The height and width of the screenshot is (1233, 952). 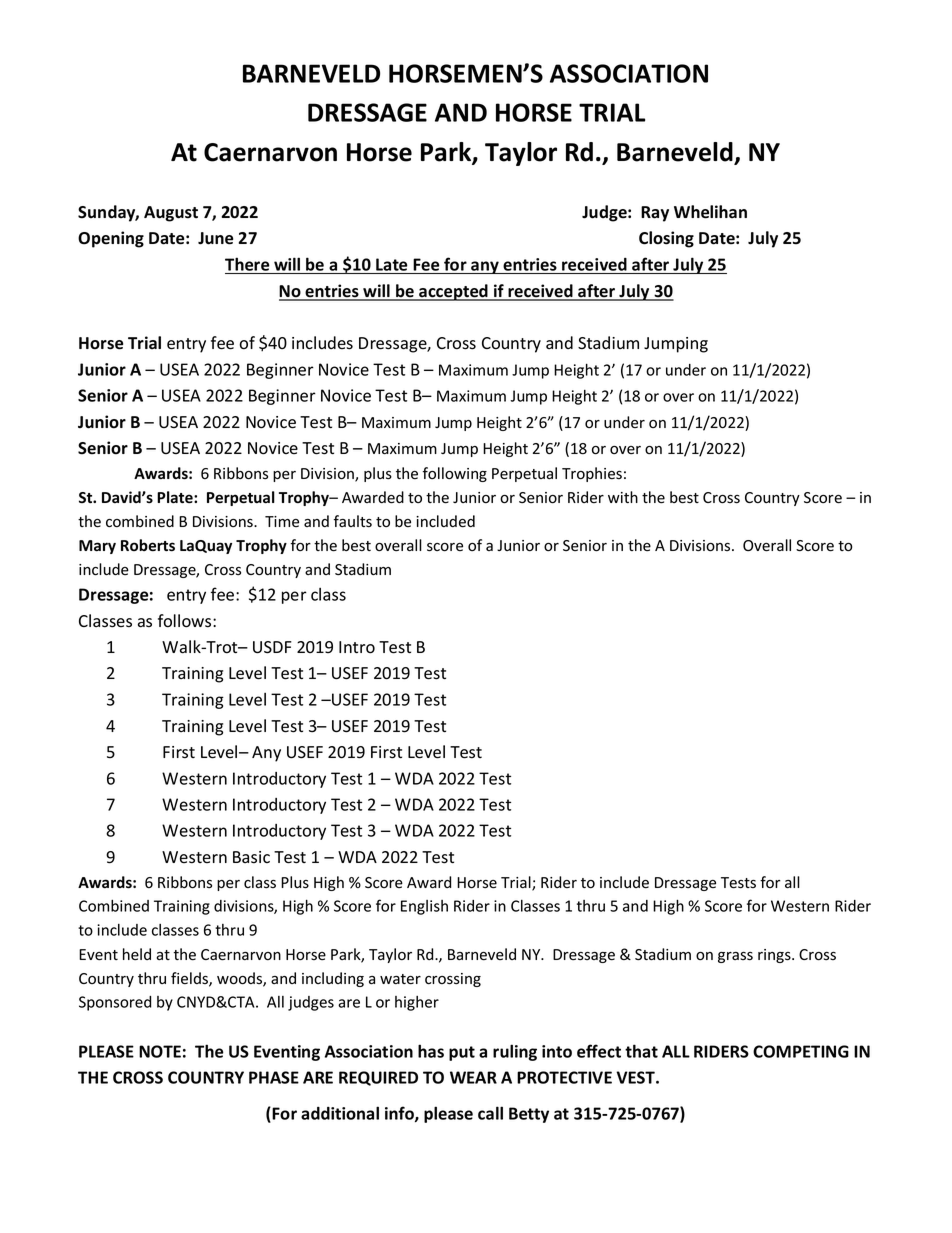 What do you see at coordinates (453, 292) in the screenshot?
I see `accepted` at bounding box center [453, 292].
